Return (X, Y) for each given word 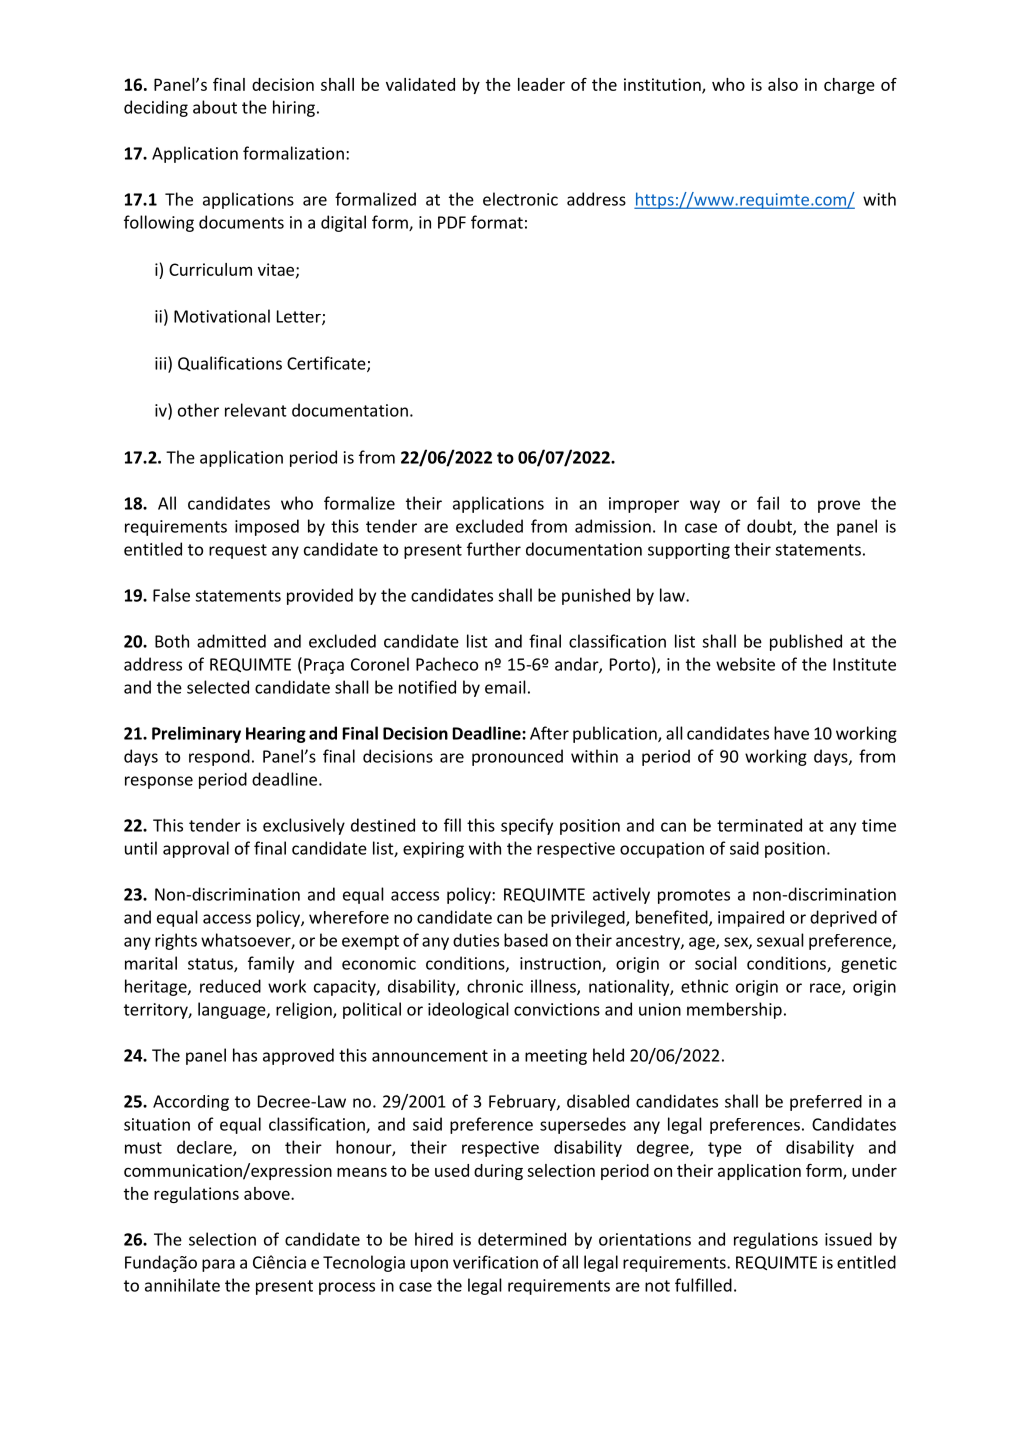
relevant (256, 410)
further (494, 549)
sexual (780, 940)
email (505, 687)
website (745, 664)
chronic (495, 986)
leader (541, 84)
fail (768, 503)
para (218, 1265)
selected (218, 687)
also (783, 84)
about (215, 107)
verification (495, 1262)
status (211, 965)
